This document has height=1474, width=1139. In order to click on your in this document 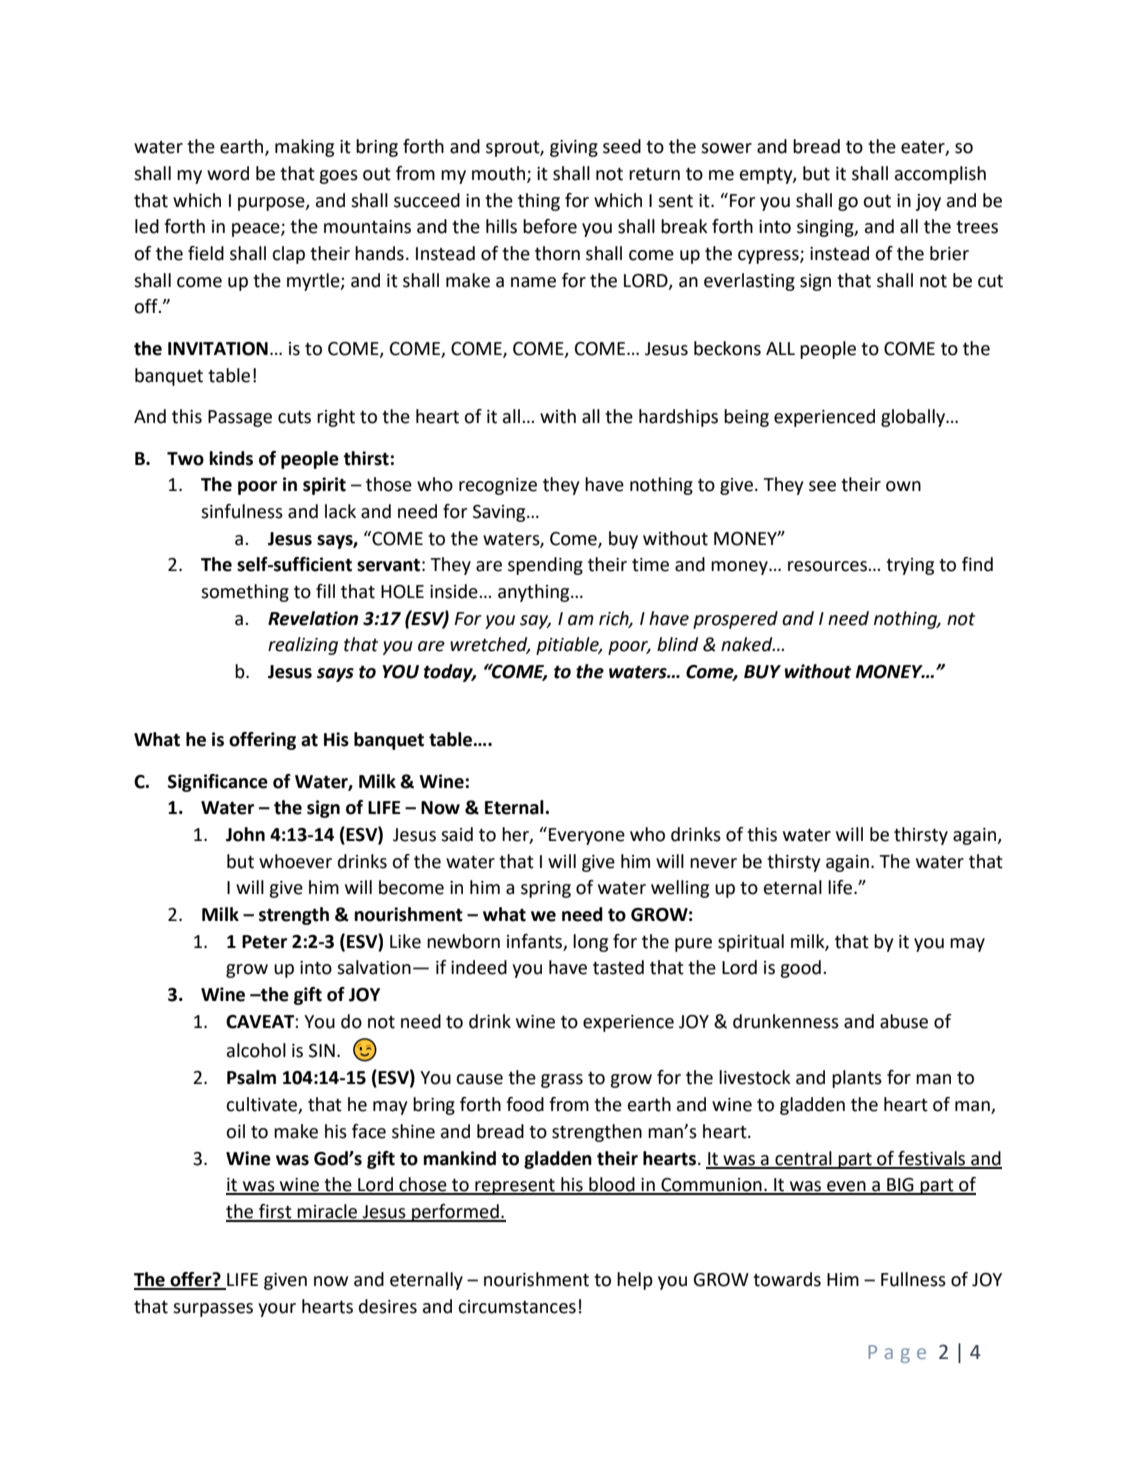, I will do `click(277, 1310)`.
